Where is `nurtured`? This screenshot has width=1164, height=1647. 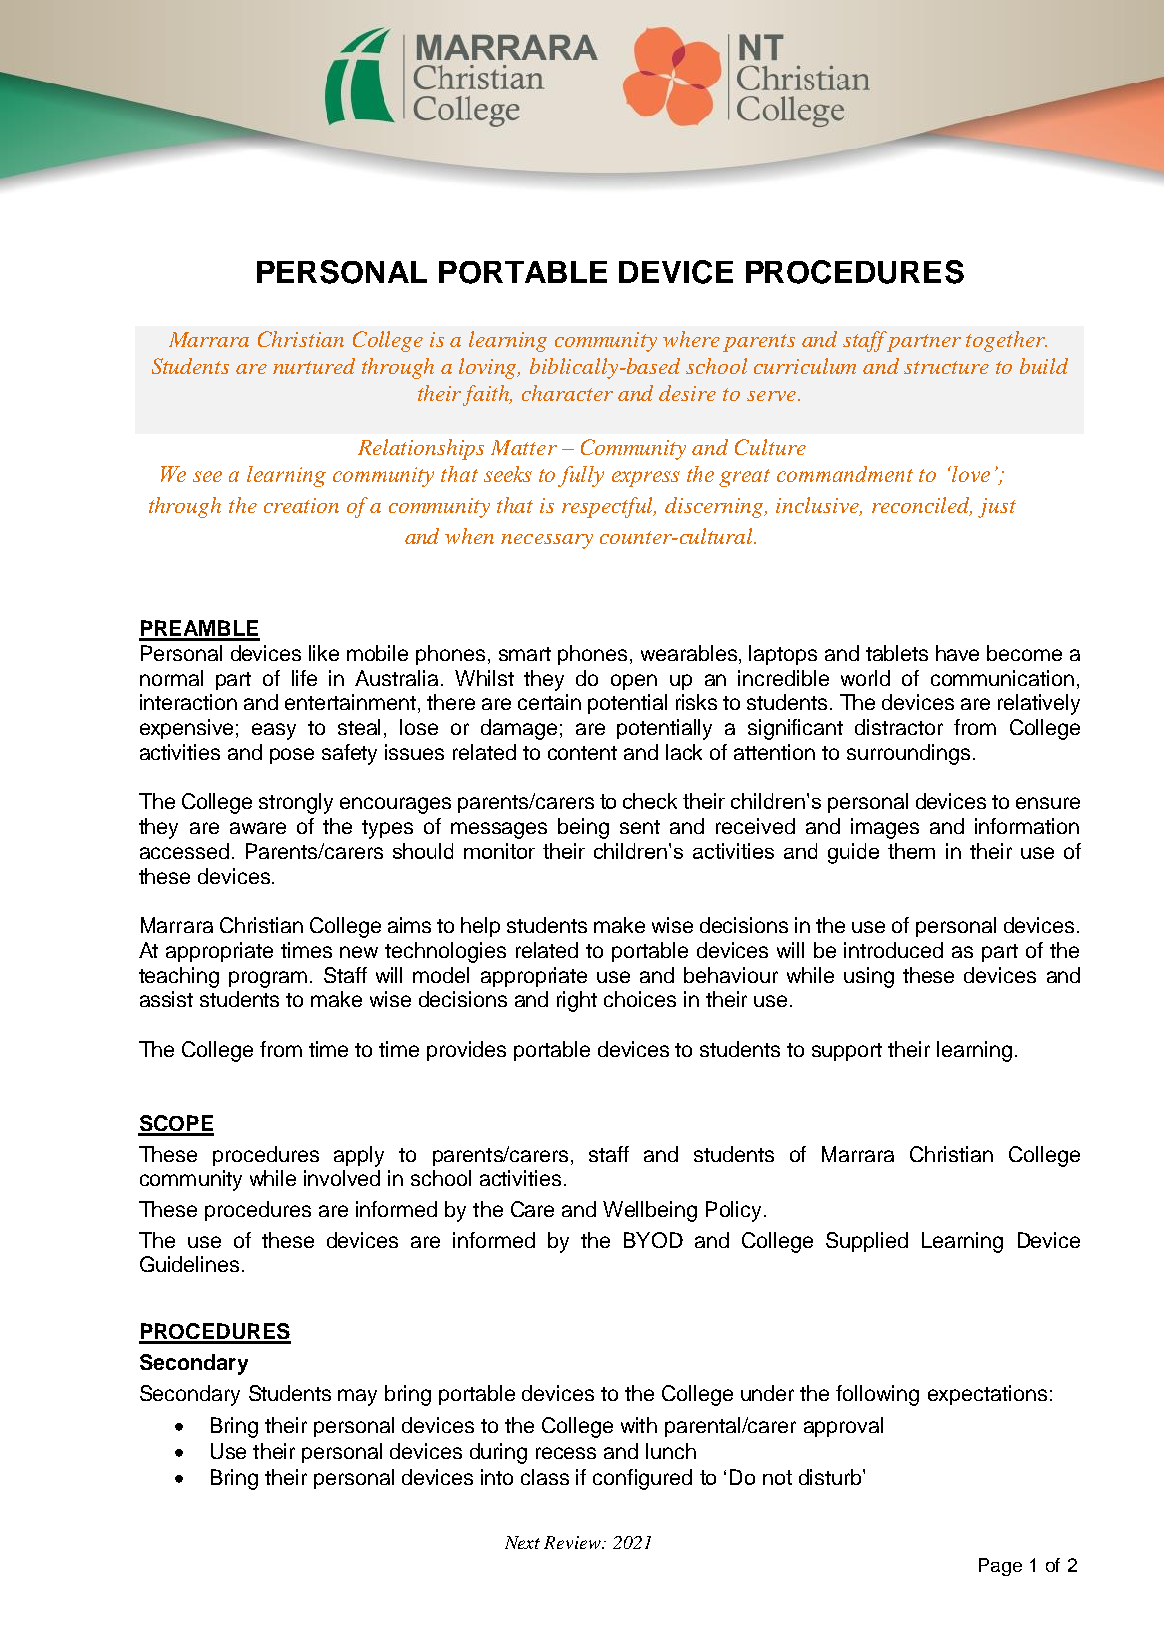
nurtured is located at coordinates (314, 366).
